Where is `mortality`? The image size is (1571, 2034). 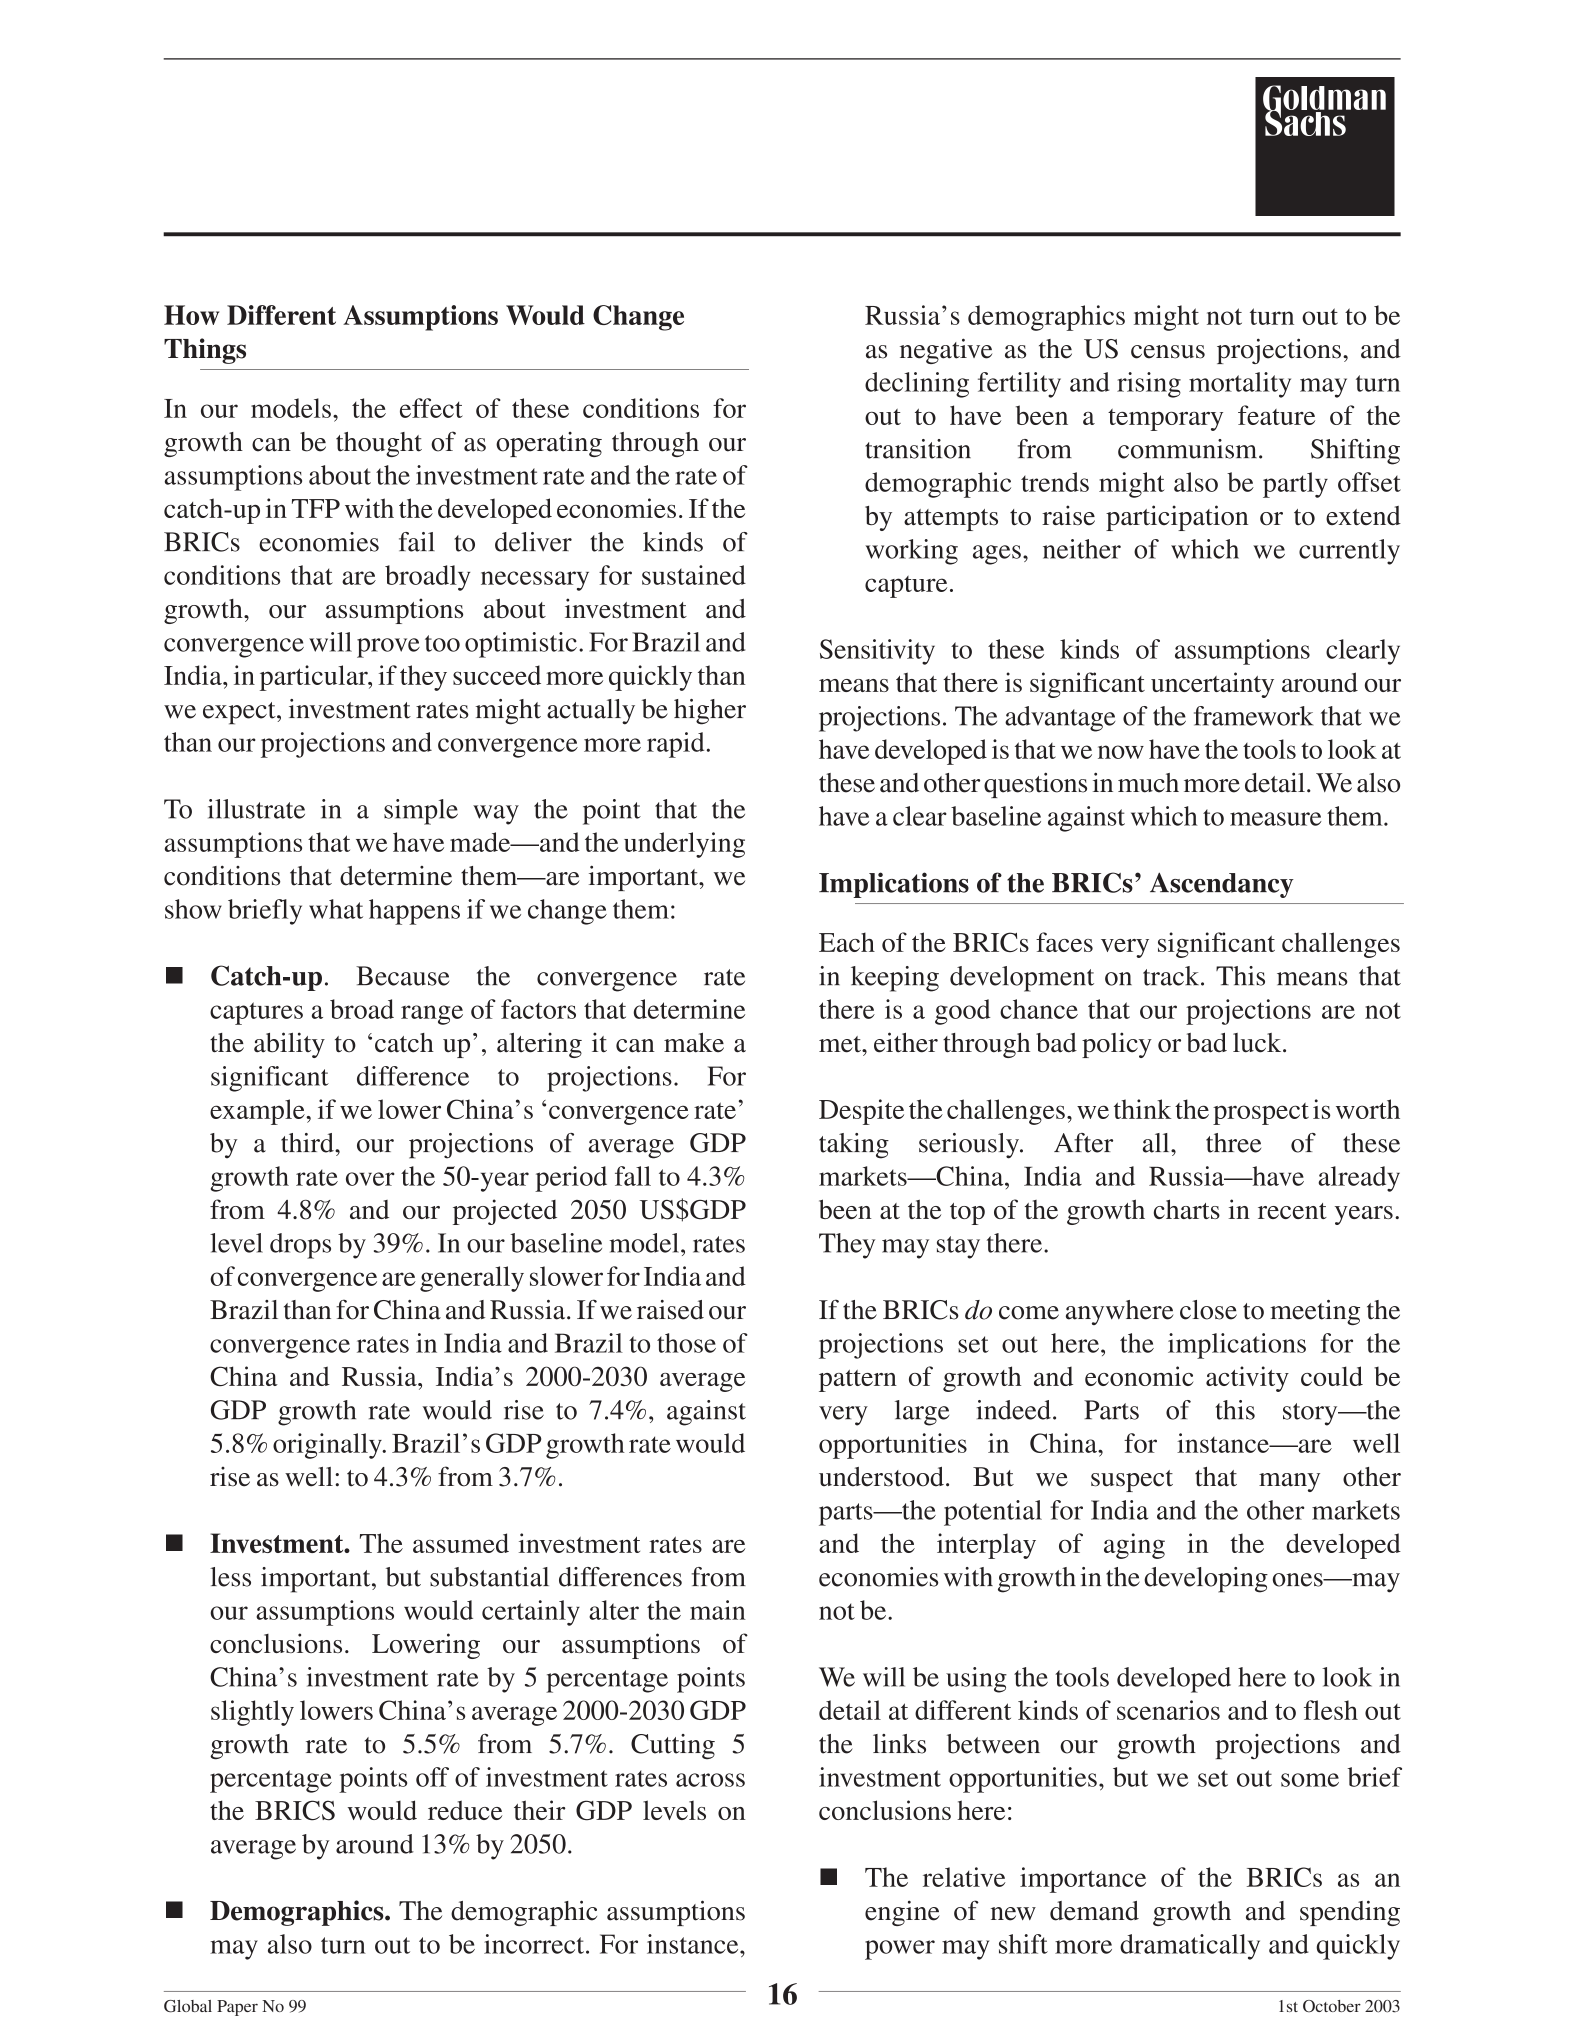
mortality is located at coordinates (1240, 385).
